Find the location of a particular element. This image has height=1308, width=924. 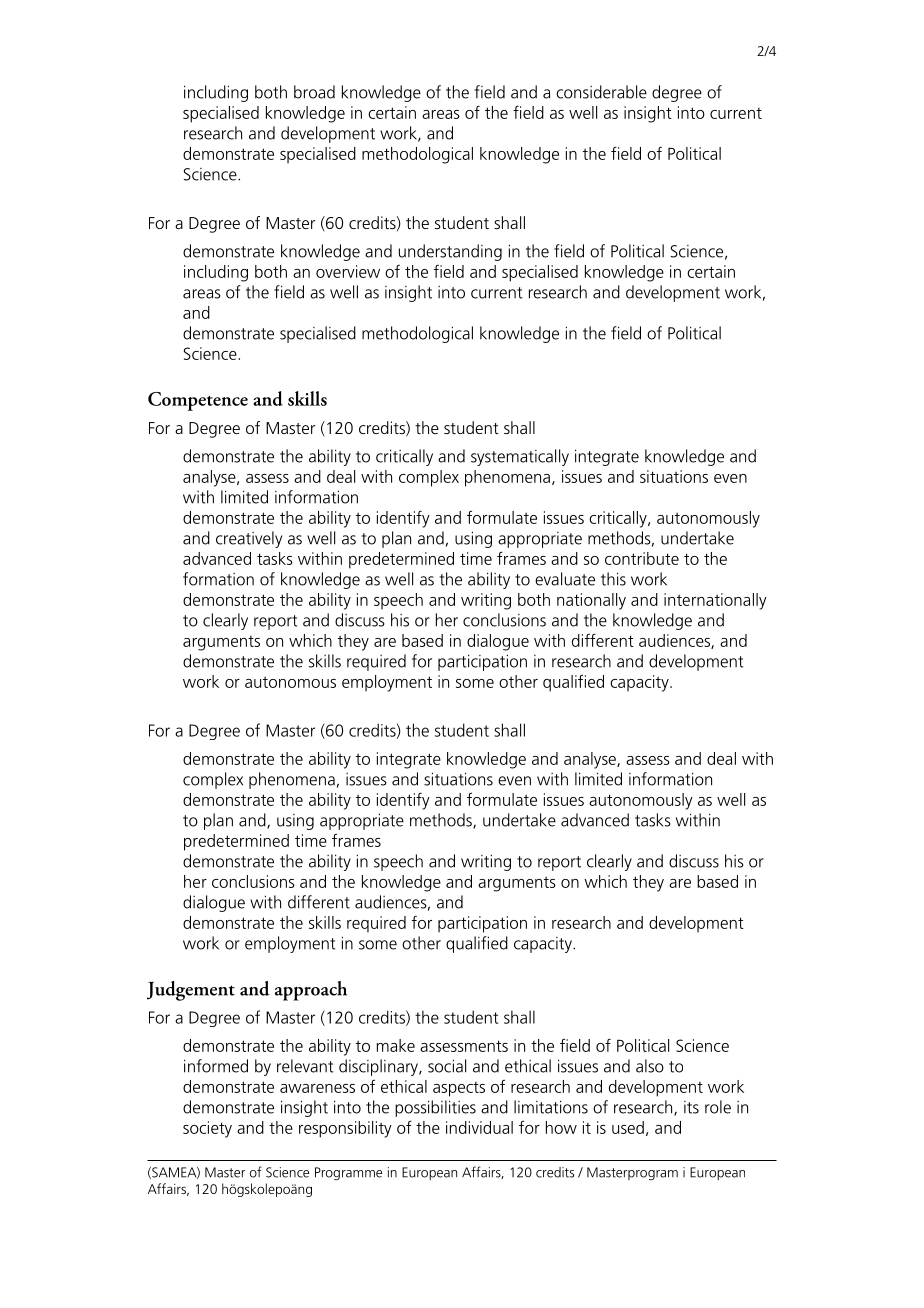

this is located at coordinates (613, 579).
